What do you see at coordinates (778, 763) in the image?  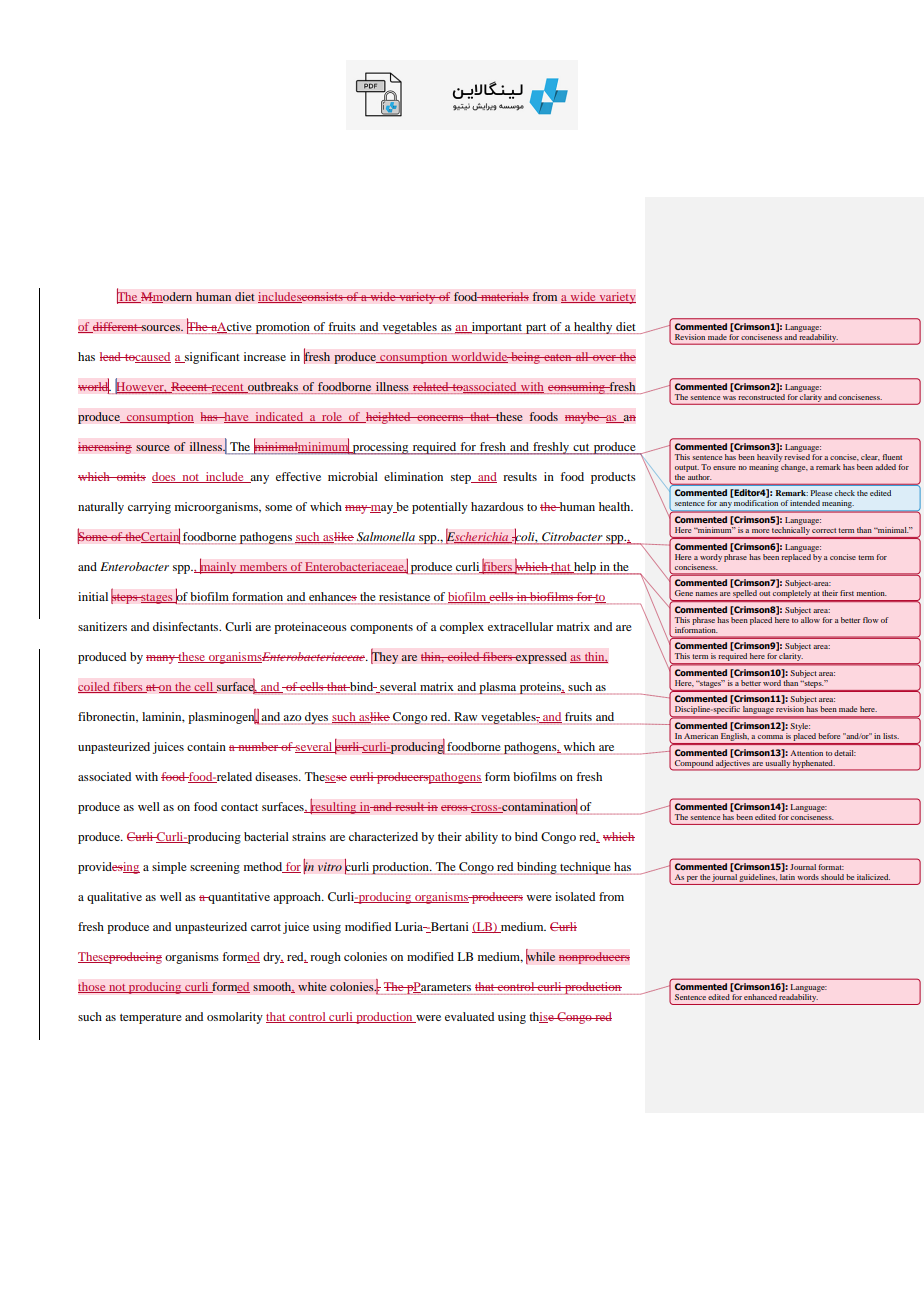 I see `usually` at bounding box center [778, 763].
